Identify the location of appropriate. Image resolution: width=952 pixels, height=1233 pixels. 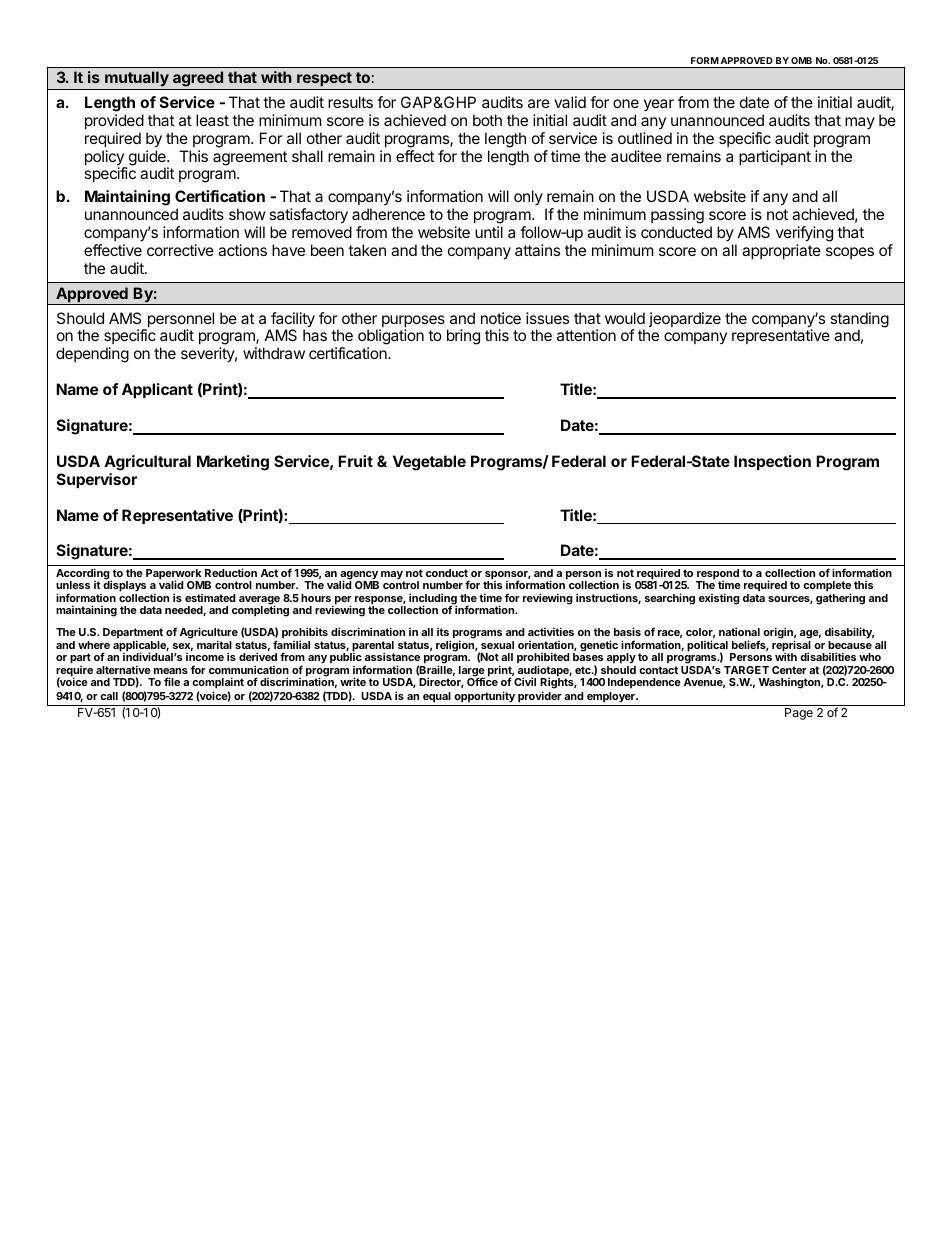
(781, 251).
